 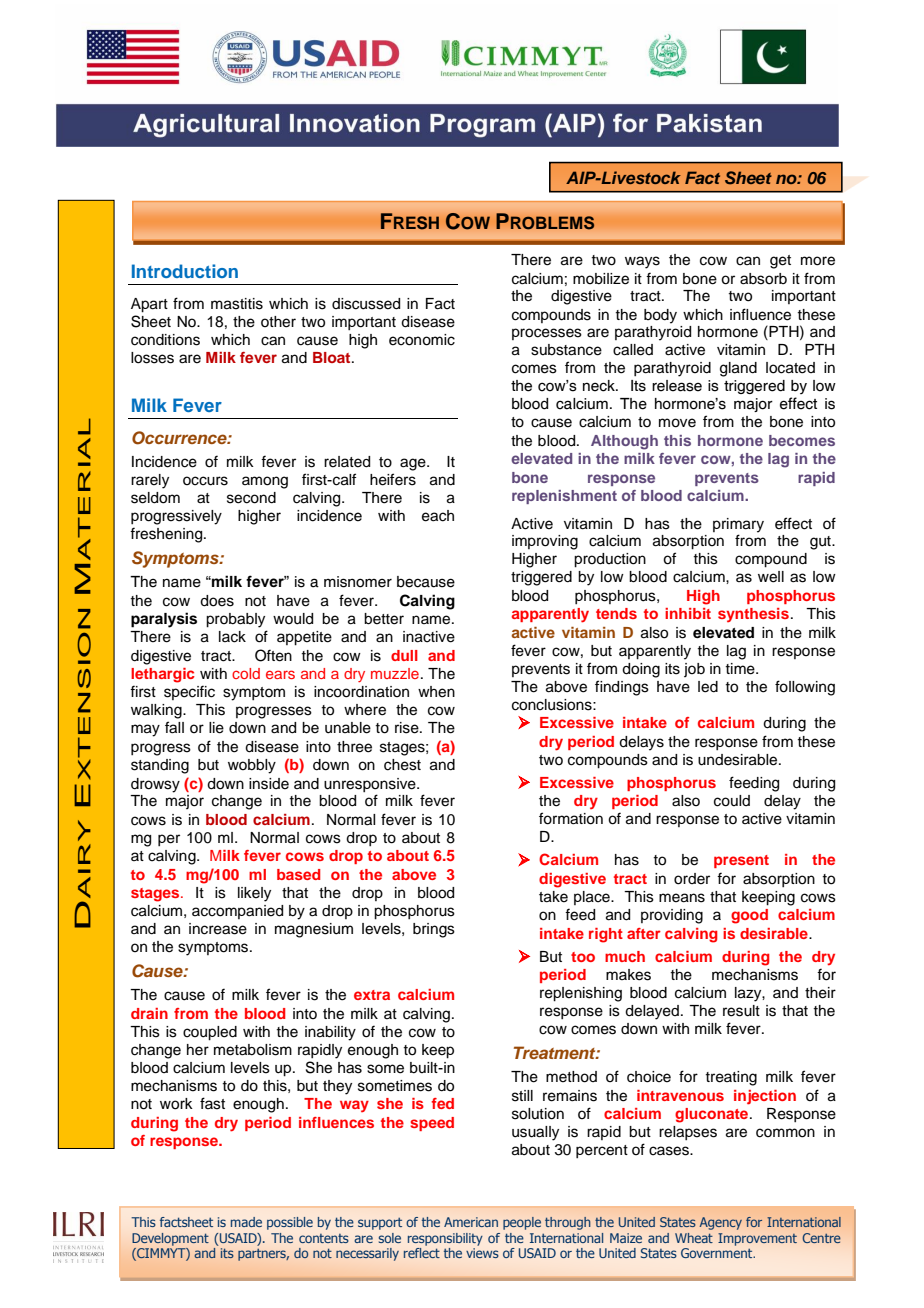 I want to click on absorb, so click(x=763, y=279).
